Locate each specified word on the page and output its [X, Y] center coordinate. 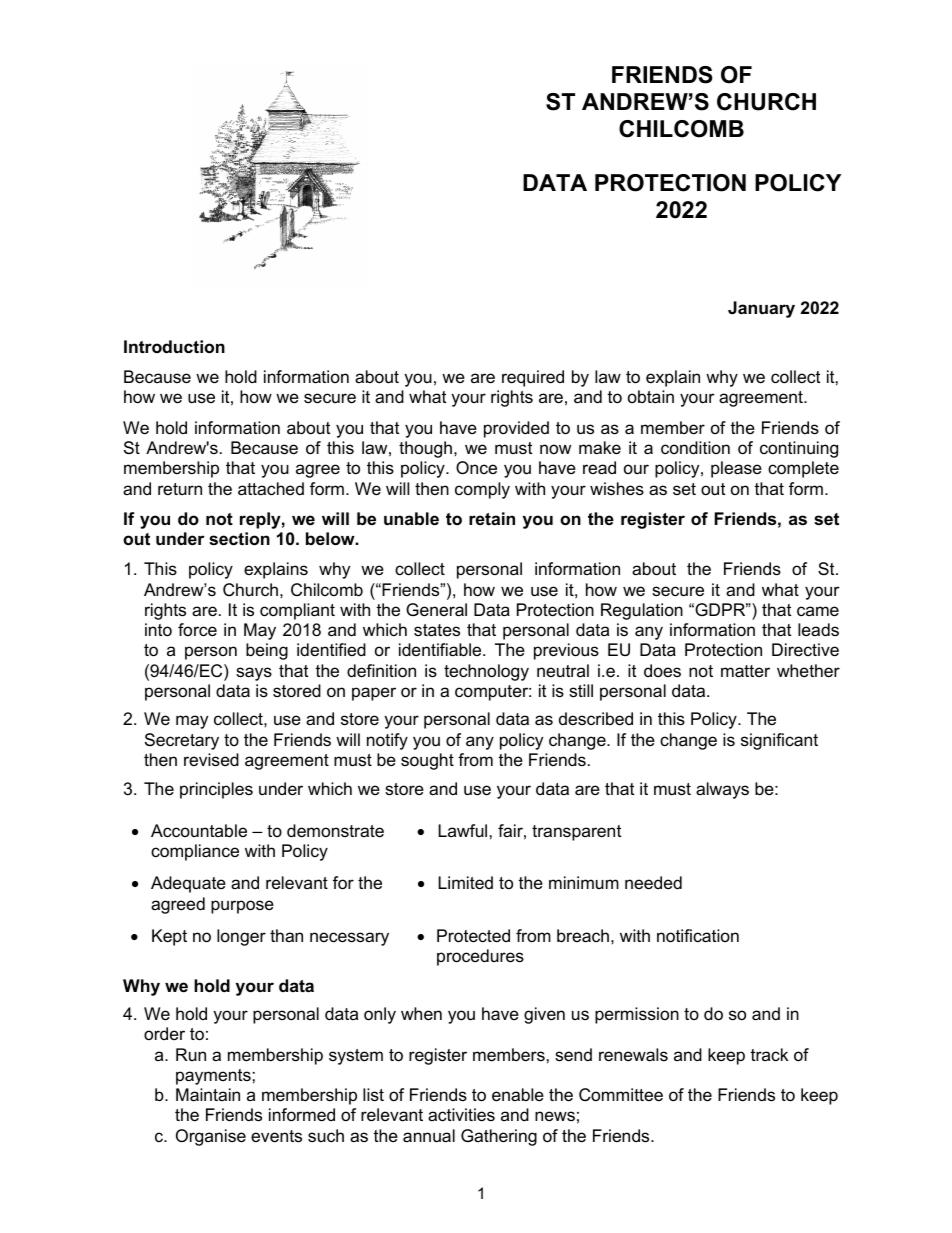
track [769, 1054]
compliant [297, 611]
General [436, 610]
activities [461, 1115]
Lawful [462, 830]
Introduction [174, 347]
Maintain [208, 1095]
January [761, 309]
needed [653, 883]
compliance [195, 852]
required [533, 378]
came [818, 611]
